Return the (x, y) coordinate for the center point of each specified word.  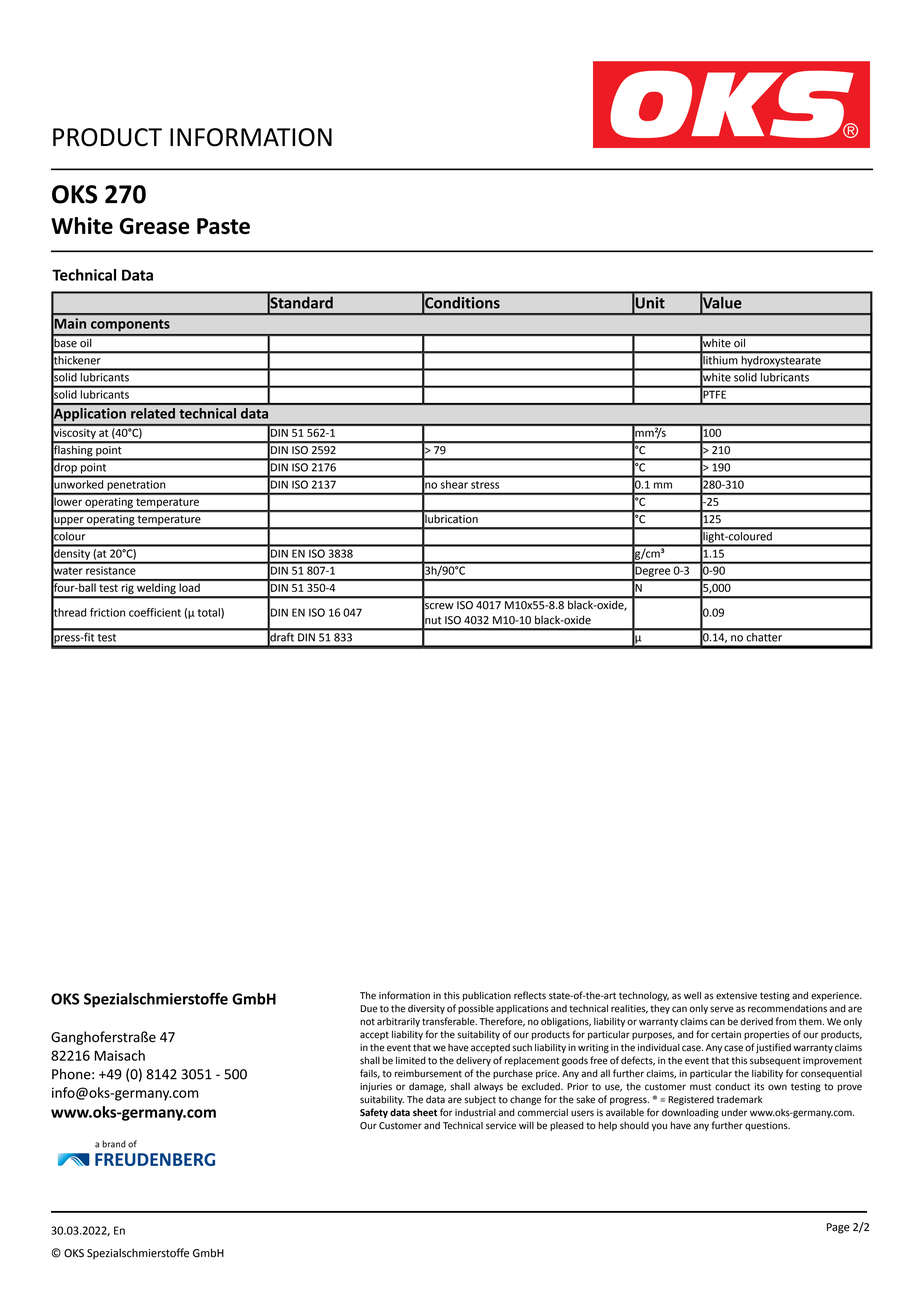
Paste (223, 226)
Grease (155, 226)
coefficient (155, 612)
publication (487, 996)
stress (485, 485)
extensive (736, 996)
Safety (374, 1113)
